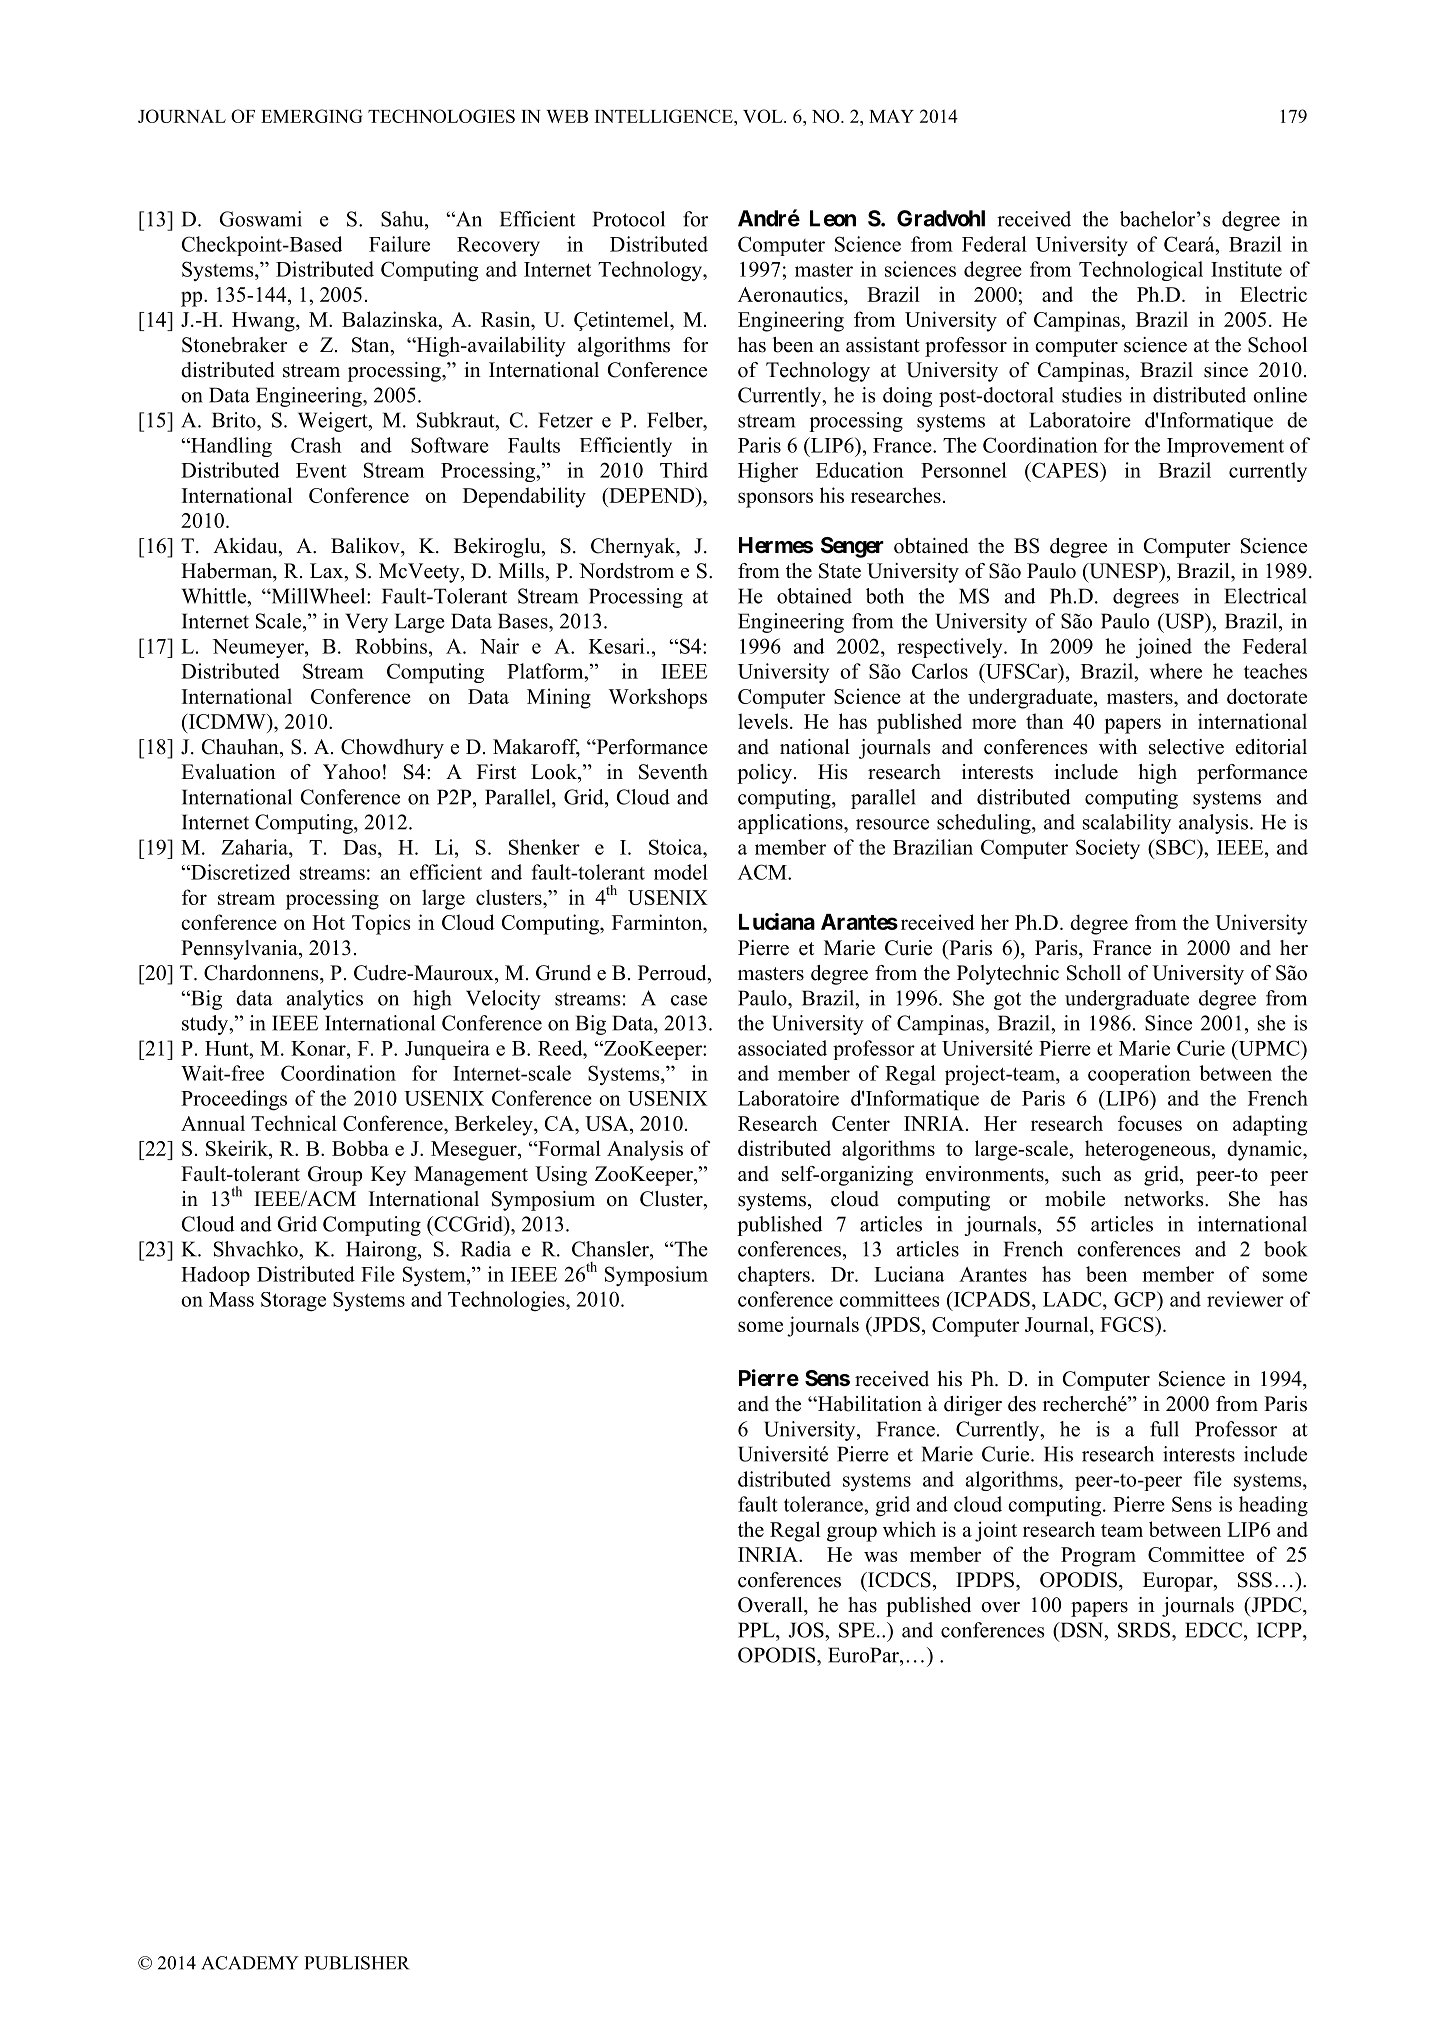 The image size is (1445, 2044). I want to click on Technological, so click(1141, 271).
